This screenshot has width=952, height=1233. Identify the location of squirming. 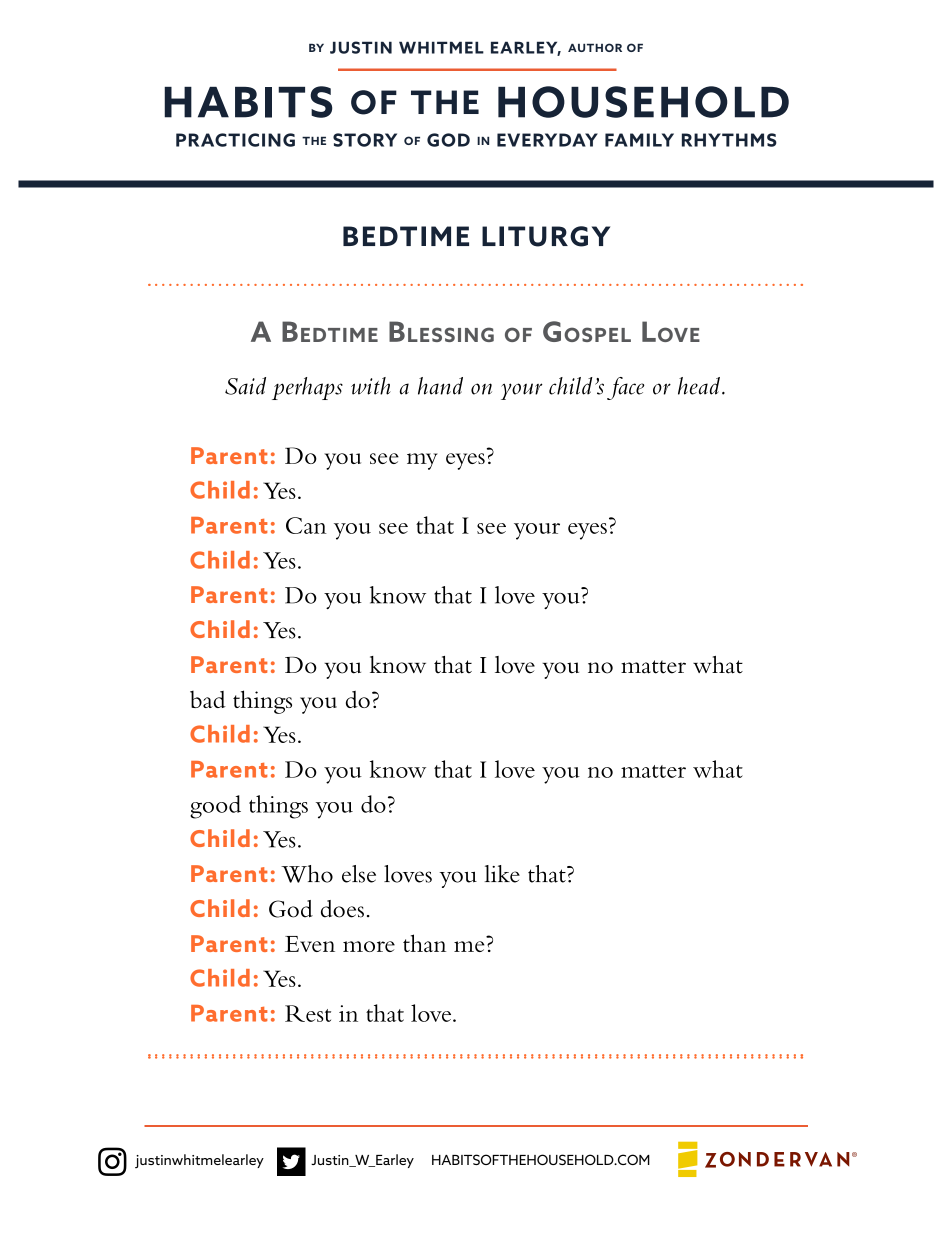
(596, 1159).
